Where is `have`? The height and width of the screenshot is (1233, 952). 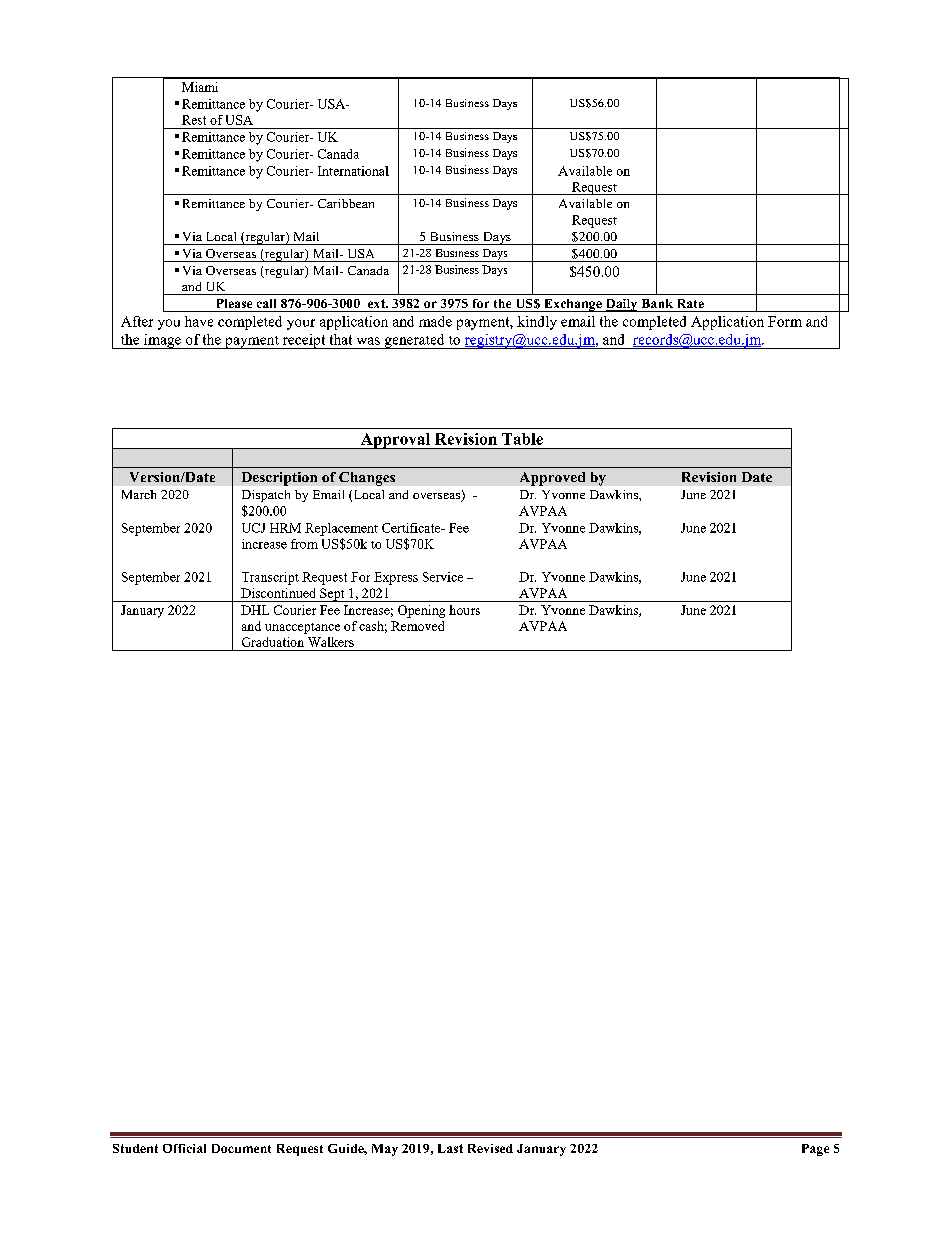 have is located at coordinates (199, 321).
